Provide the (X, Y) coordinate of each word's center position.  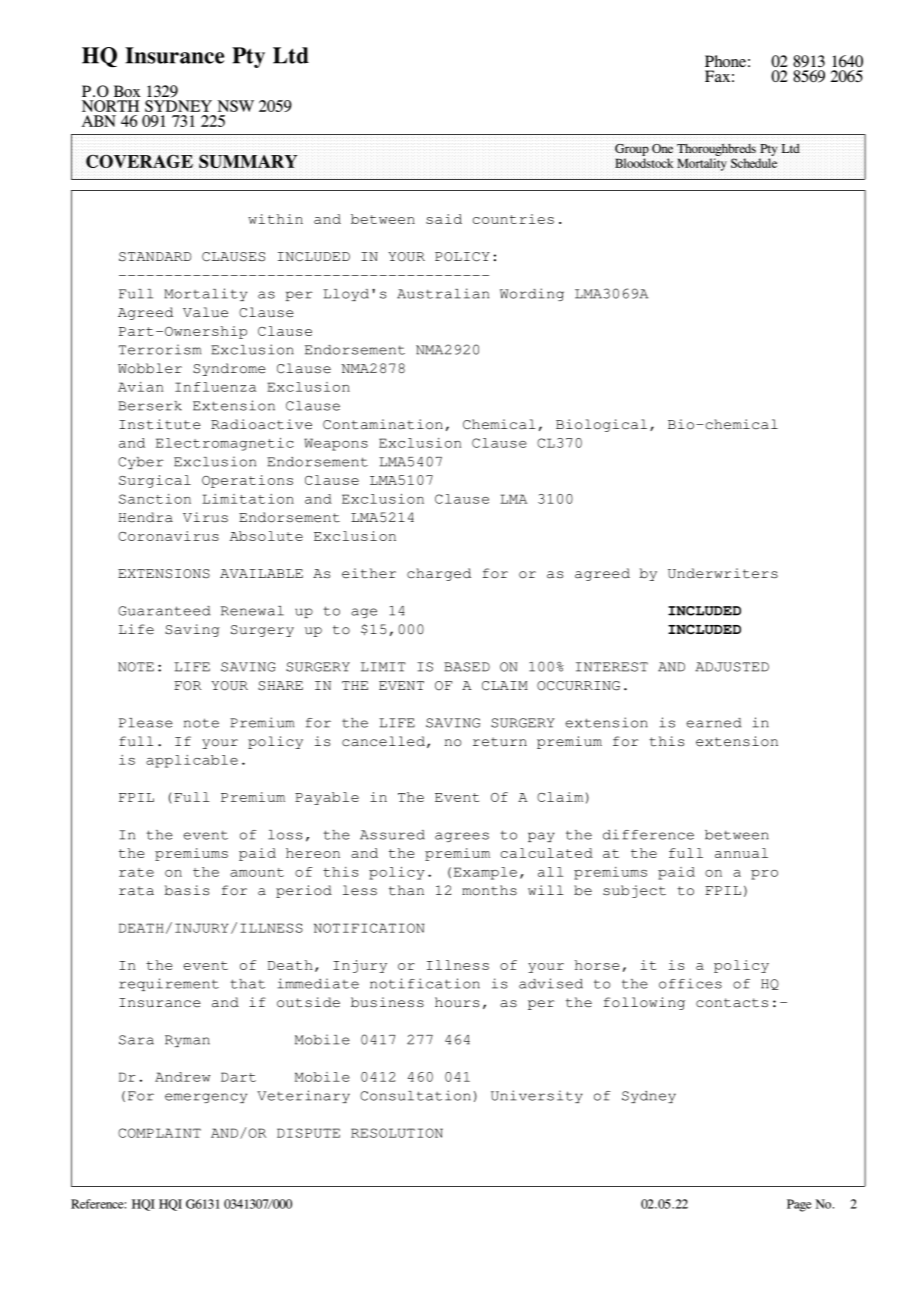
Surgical (155, 481)
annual (741, 853)
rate (136, 872)
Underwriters (723, 573)
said (444, 219)
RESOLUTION (397, 1133)
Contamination (383, 424)
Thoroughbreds (716, 149)
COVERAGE (139, 161)
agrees (462, 837)
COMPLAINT (159, 1133)
